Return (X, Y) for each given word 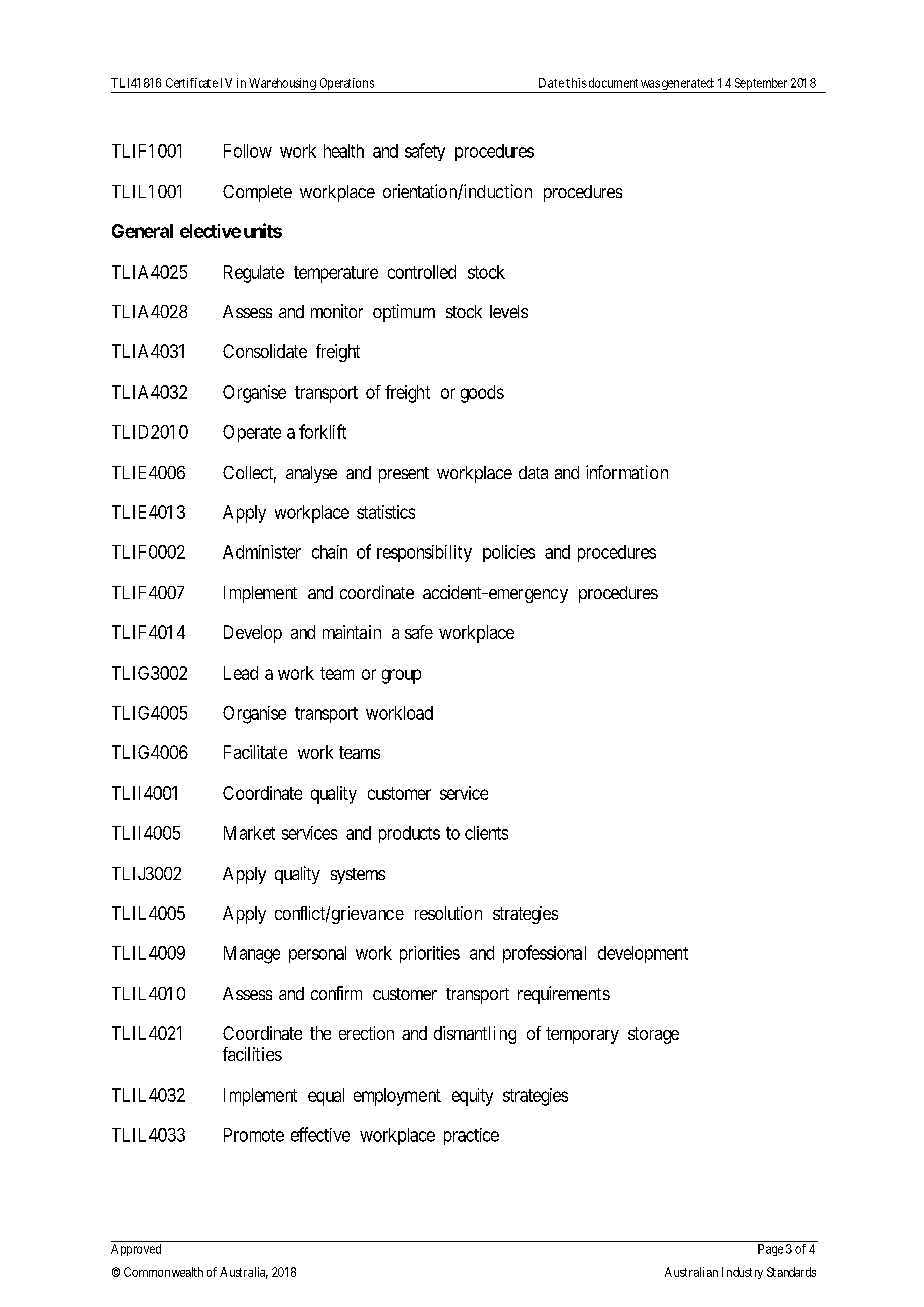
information (627, 472)
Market (249, 833)
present (404, 475)
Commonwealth (163, 1272)
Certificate (192, 83)
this (576, 83)
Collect (249, 474)
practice (471, 1136)
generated (687, 85)
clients (486, 833)
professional (544, 954)
